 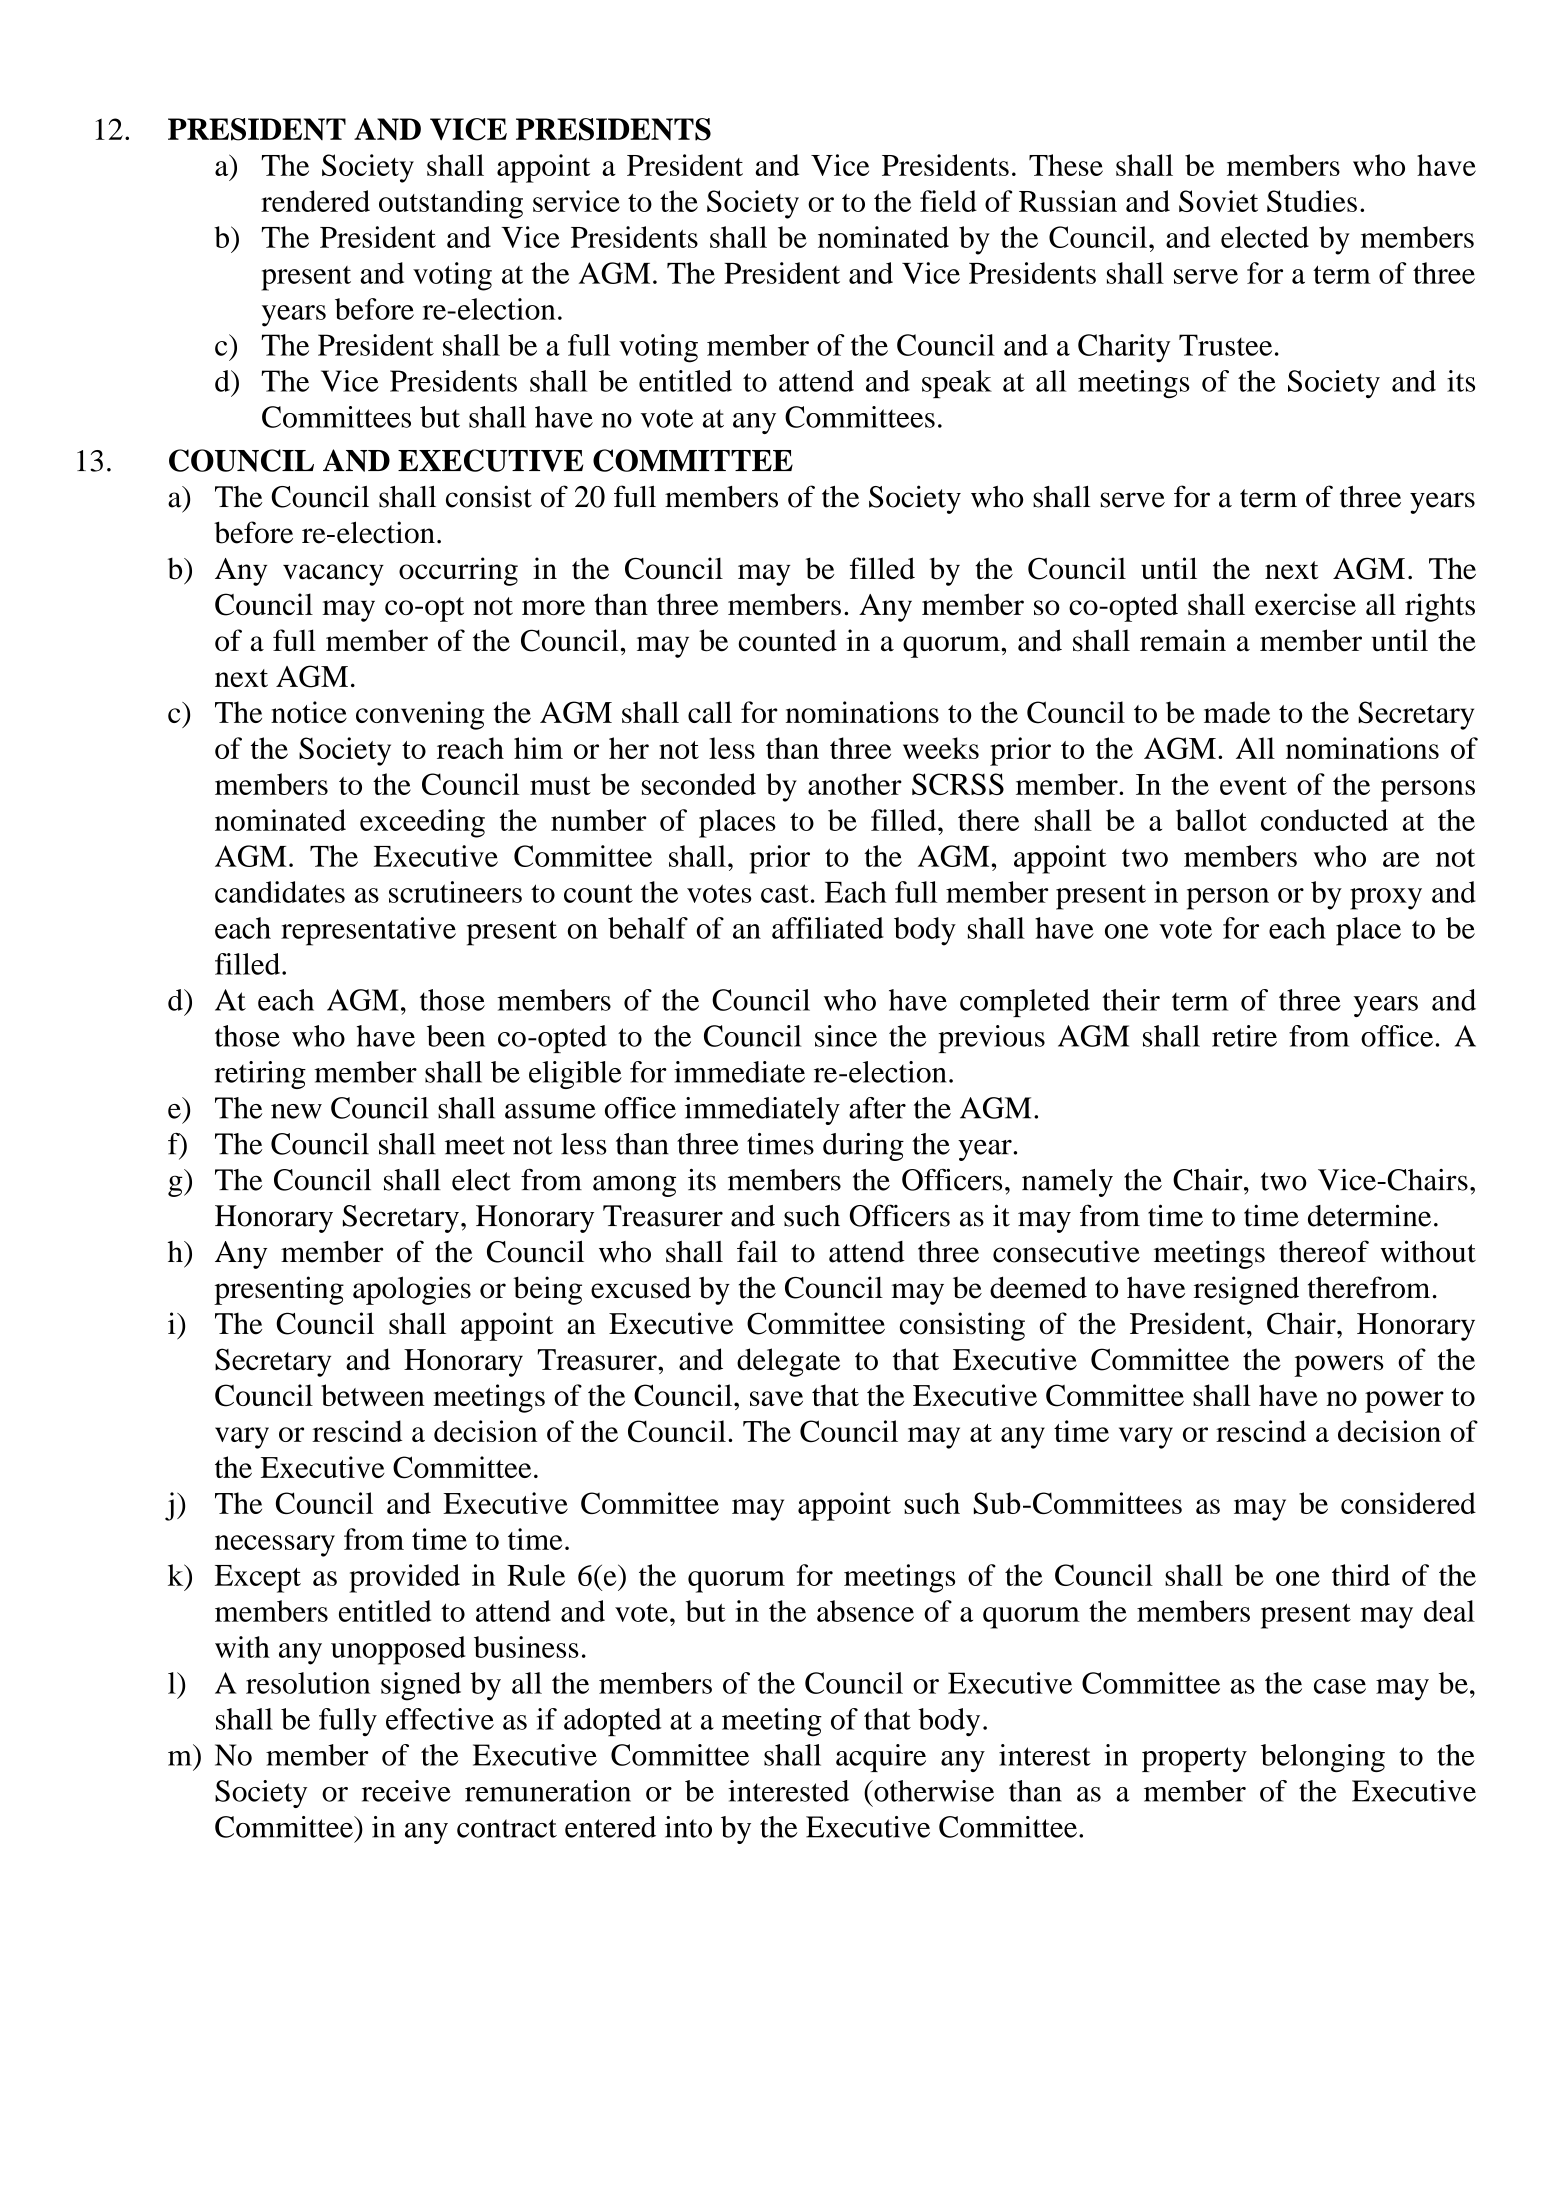 I want to click on Studies, so click(x=1312, y=201).
